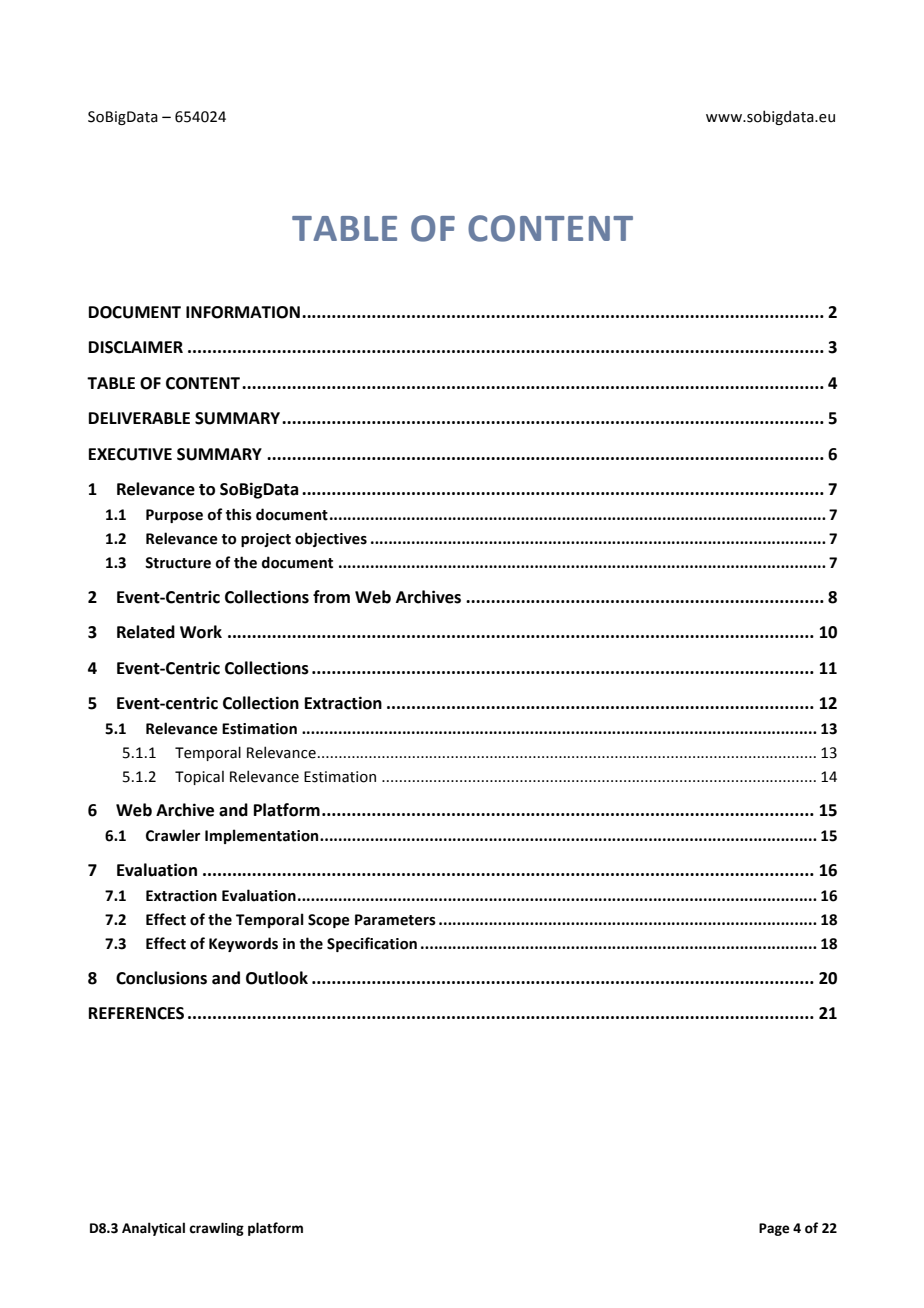 Image resolution: width=924 pixels, height=1308 pixels. Describe the element at coordinates (372, 944) in the screenshot. I see `Specification` at that location.
